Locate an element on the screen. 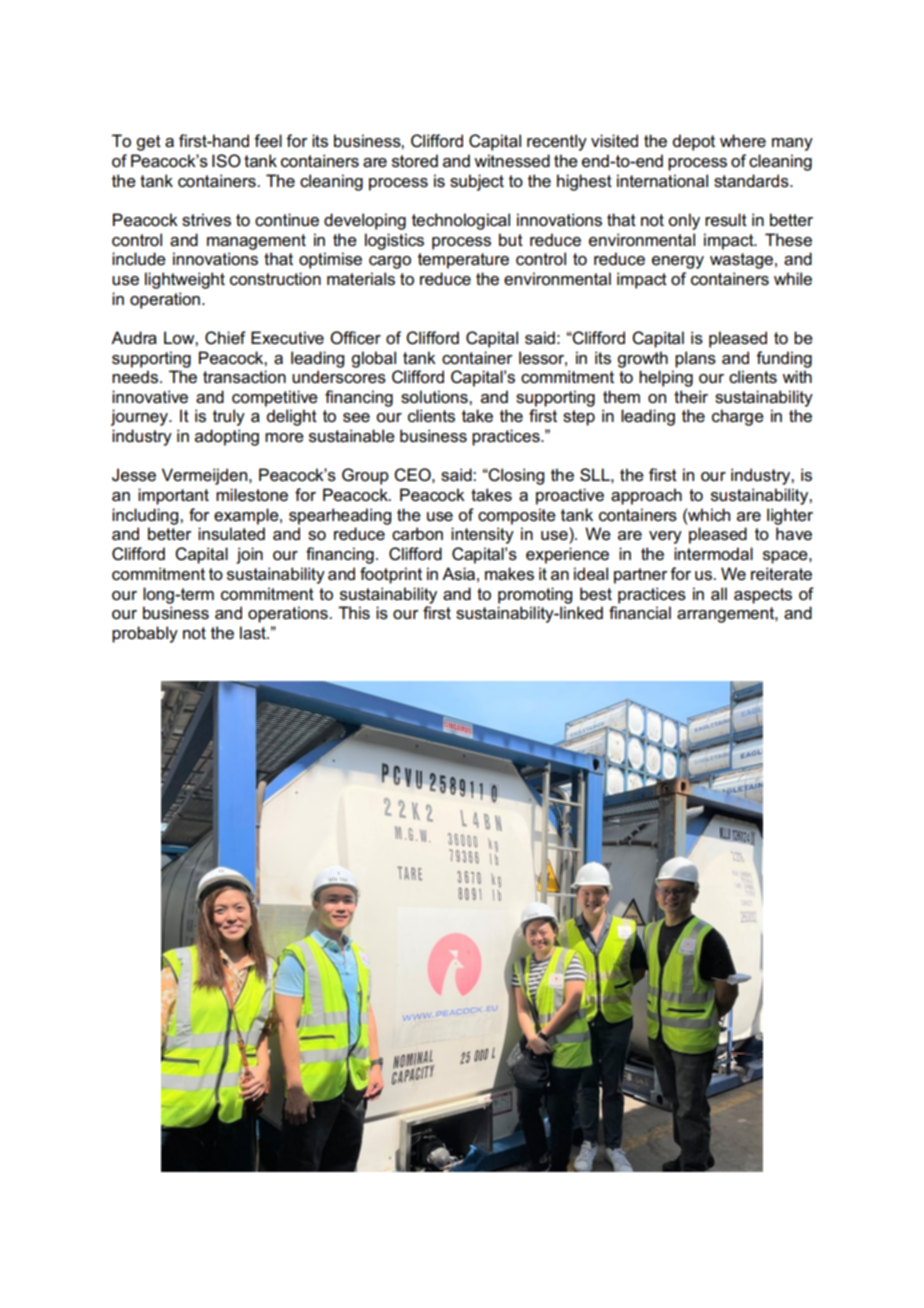  while is located at coordinates (793, 279).
